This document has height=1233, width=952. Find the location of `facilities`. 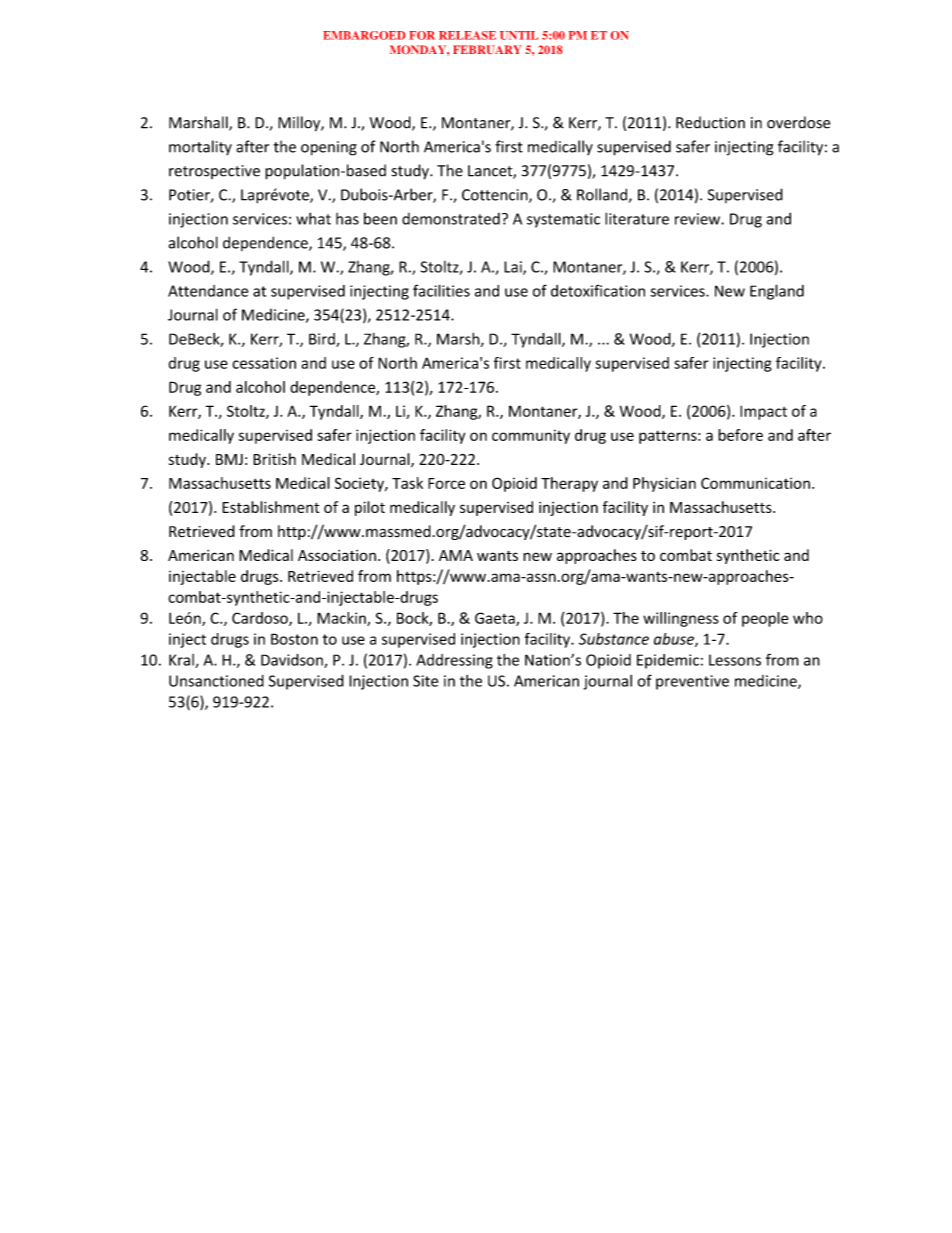

facilities is located at coordinates (441, 290).
